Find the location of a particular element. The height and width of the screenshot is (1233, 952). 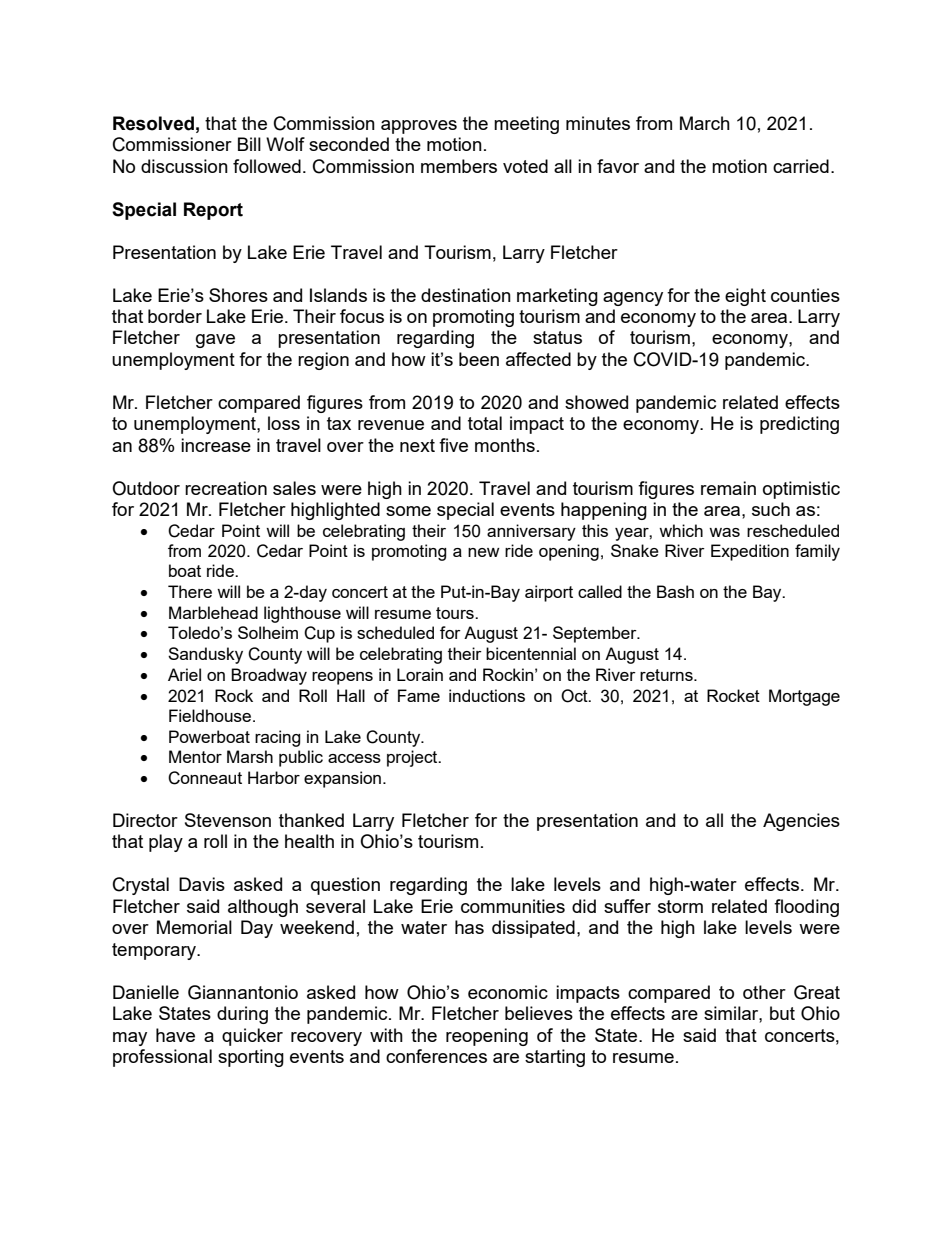

tours is located at coordinates (456, 613).
